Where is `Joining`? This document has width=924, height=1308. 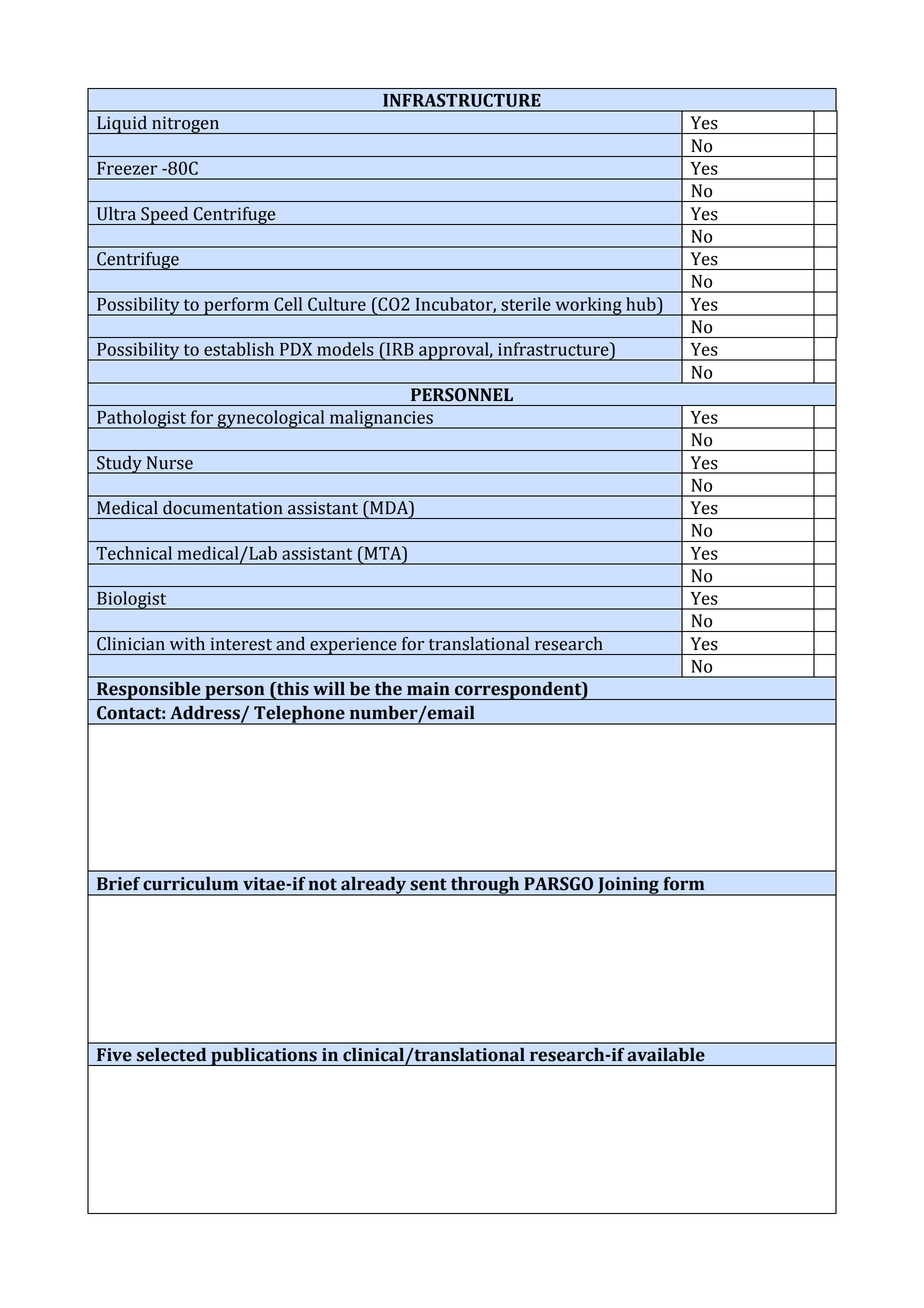
Joining is located at coordinates (628, 886).
